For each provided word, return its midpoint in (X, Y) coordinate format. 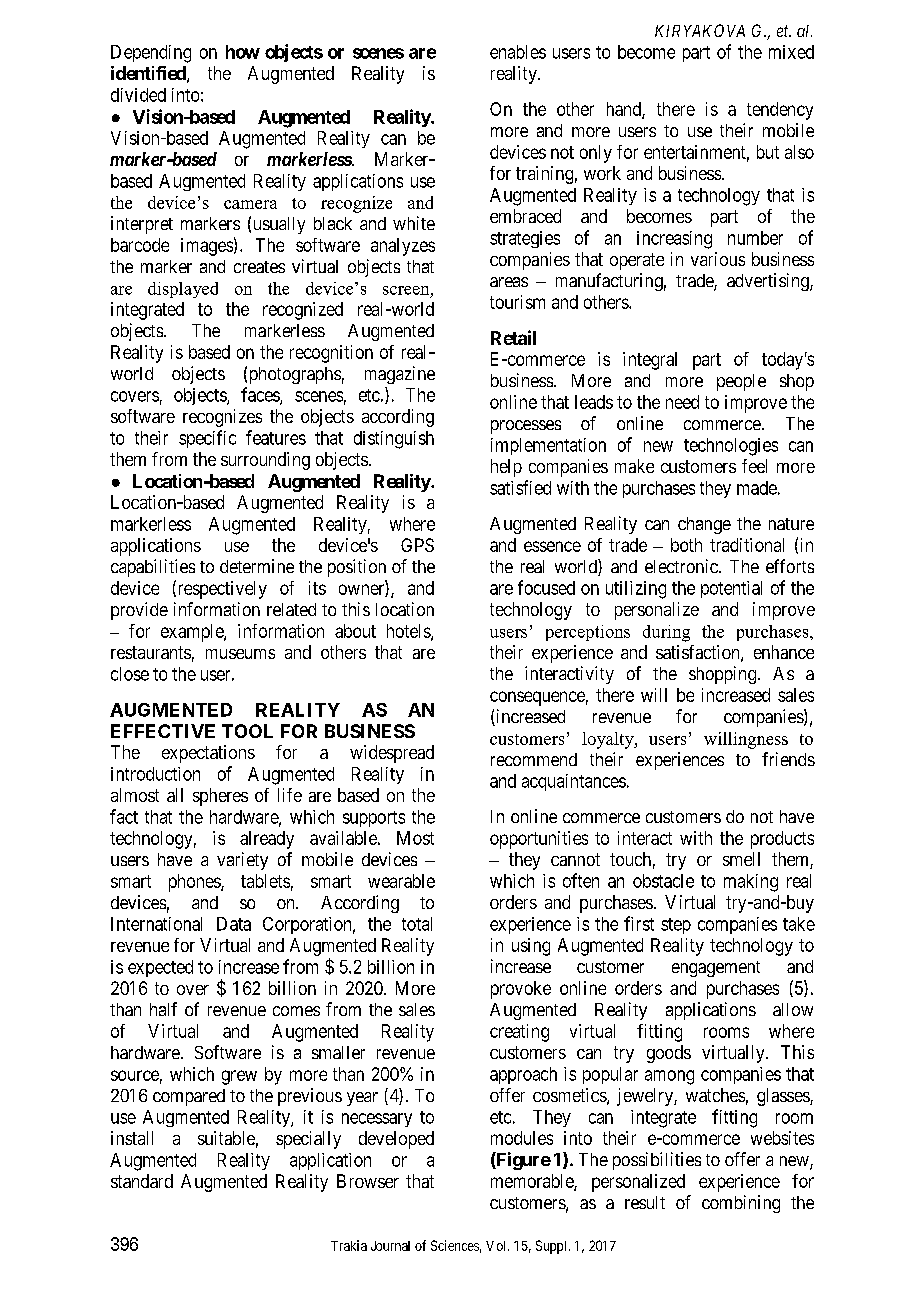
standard (142, 1181)
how (243, 52)
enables (518, 52)
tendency (780, 111)
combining (741, 1204)
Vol (497, 1246)
